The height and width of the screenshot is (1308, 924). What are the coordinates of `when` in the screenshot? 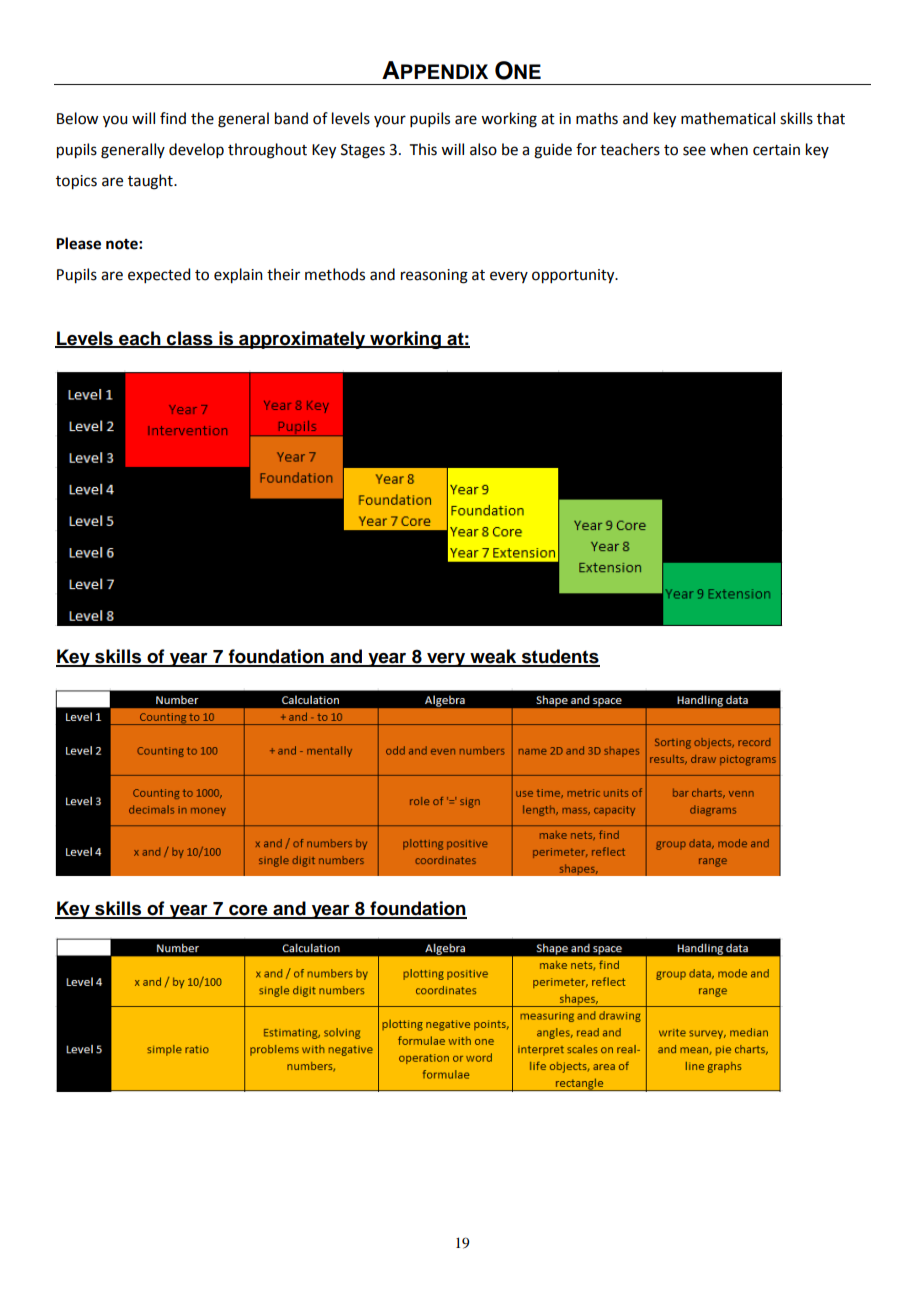 It's located at (729, 149).
